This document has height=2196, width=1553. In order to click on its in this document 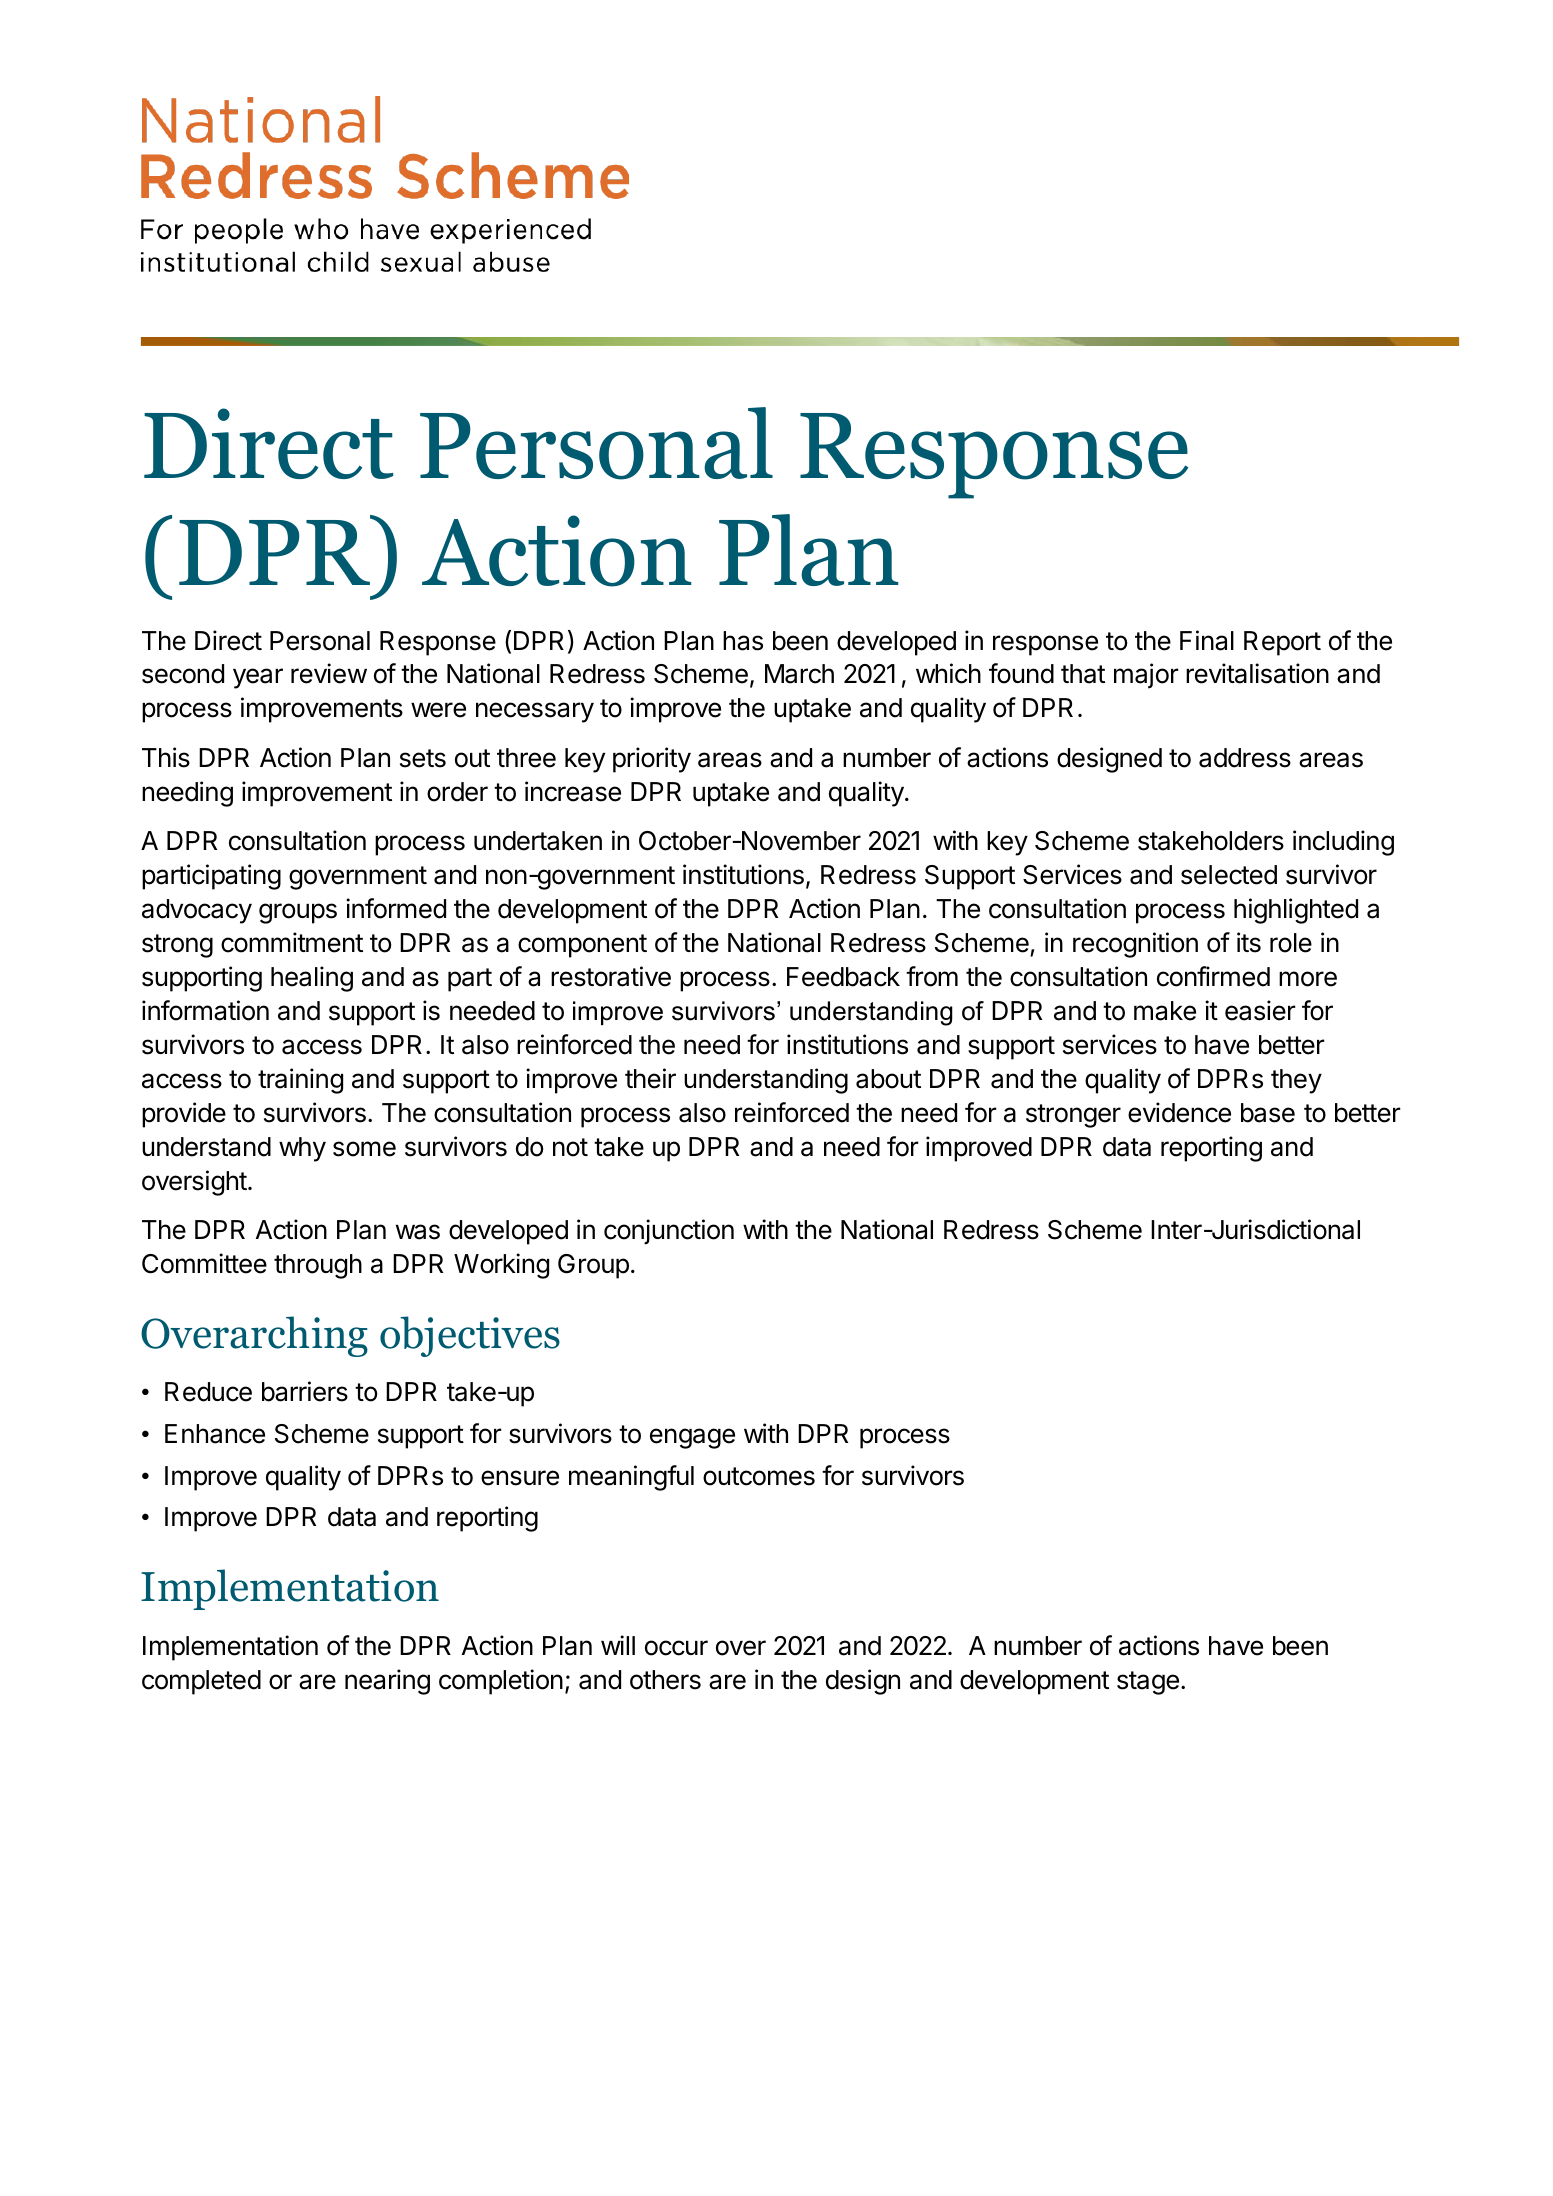, I will do `click(1249, 942)`.
